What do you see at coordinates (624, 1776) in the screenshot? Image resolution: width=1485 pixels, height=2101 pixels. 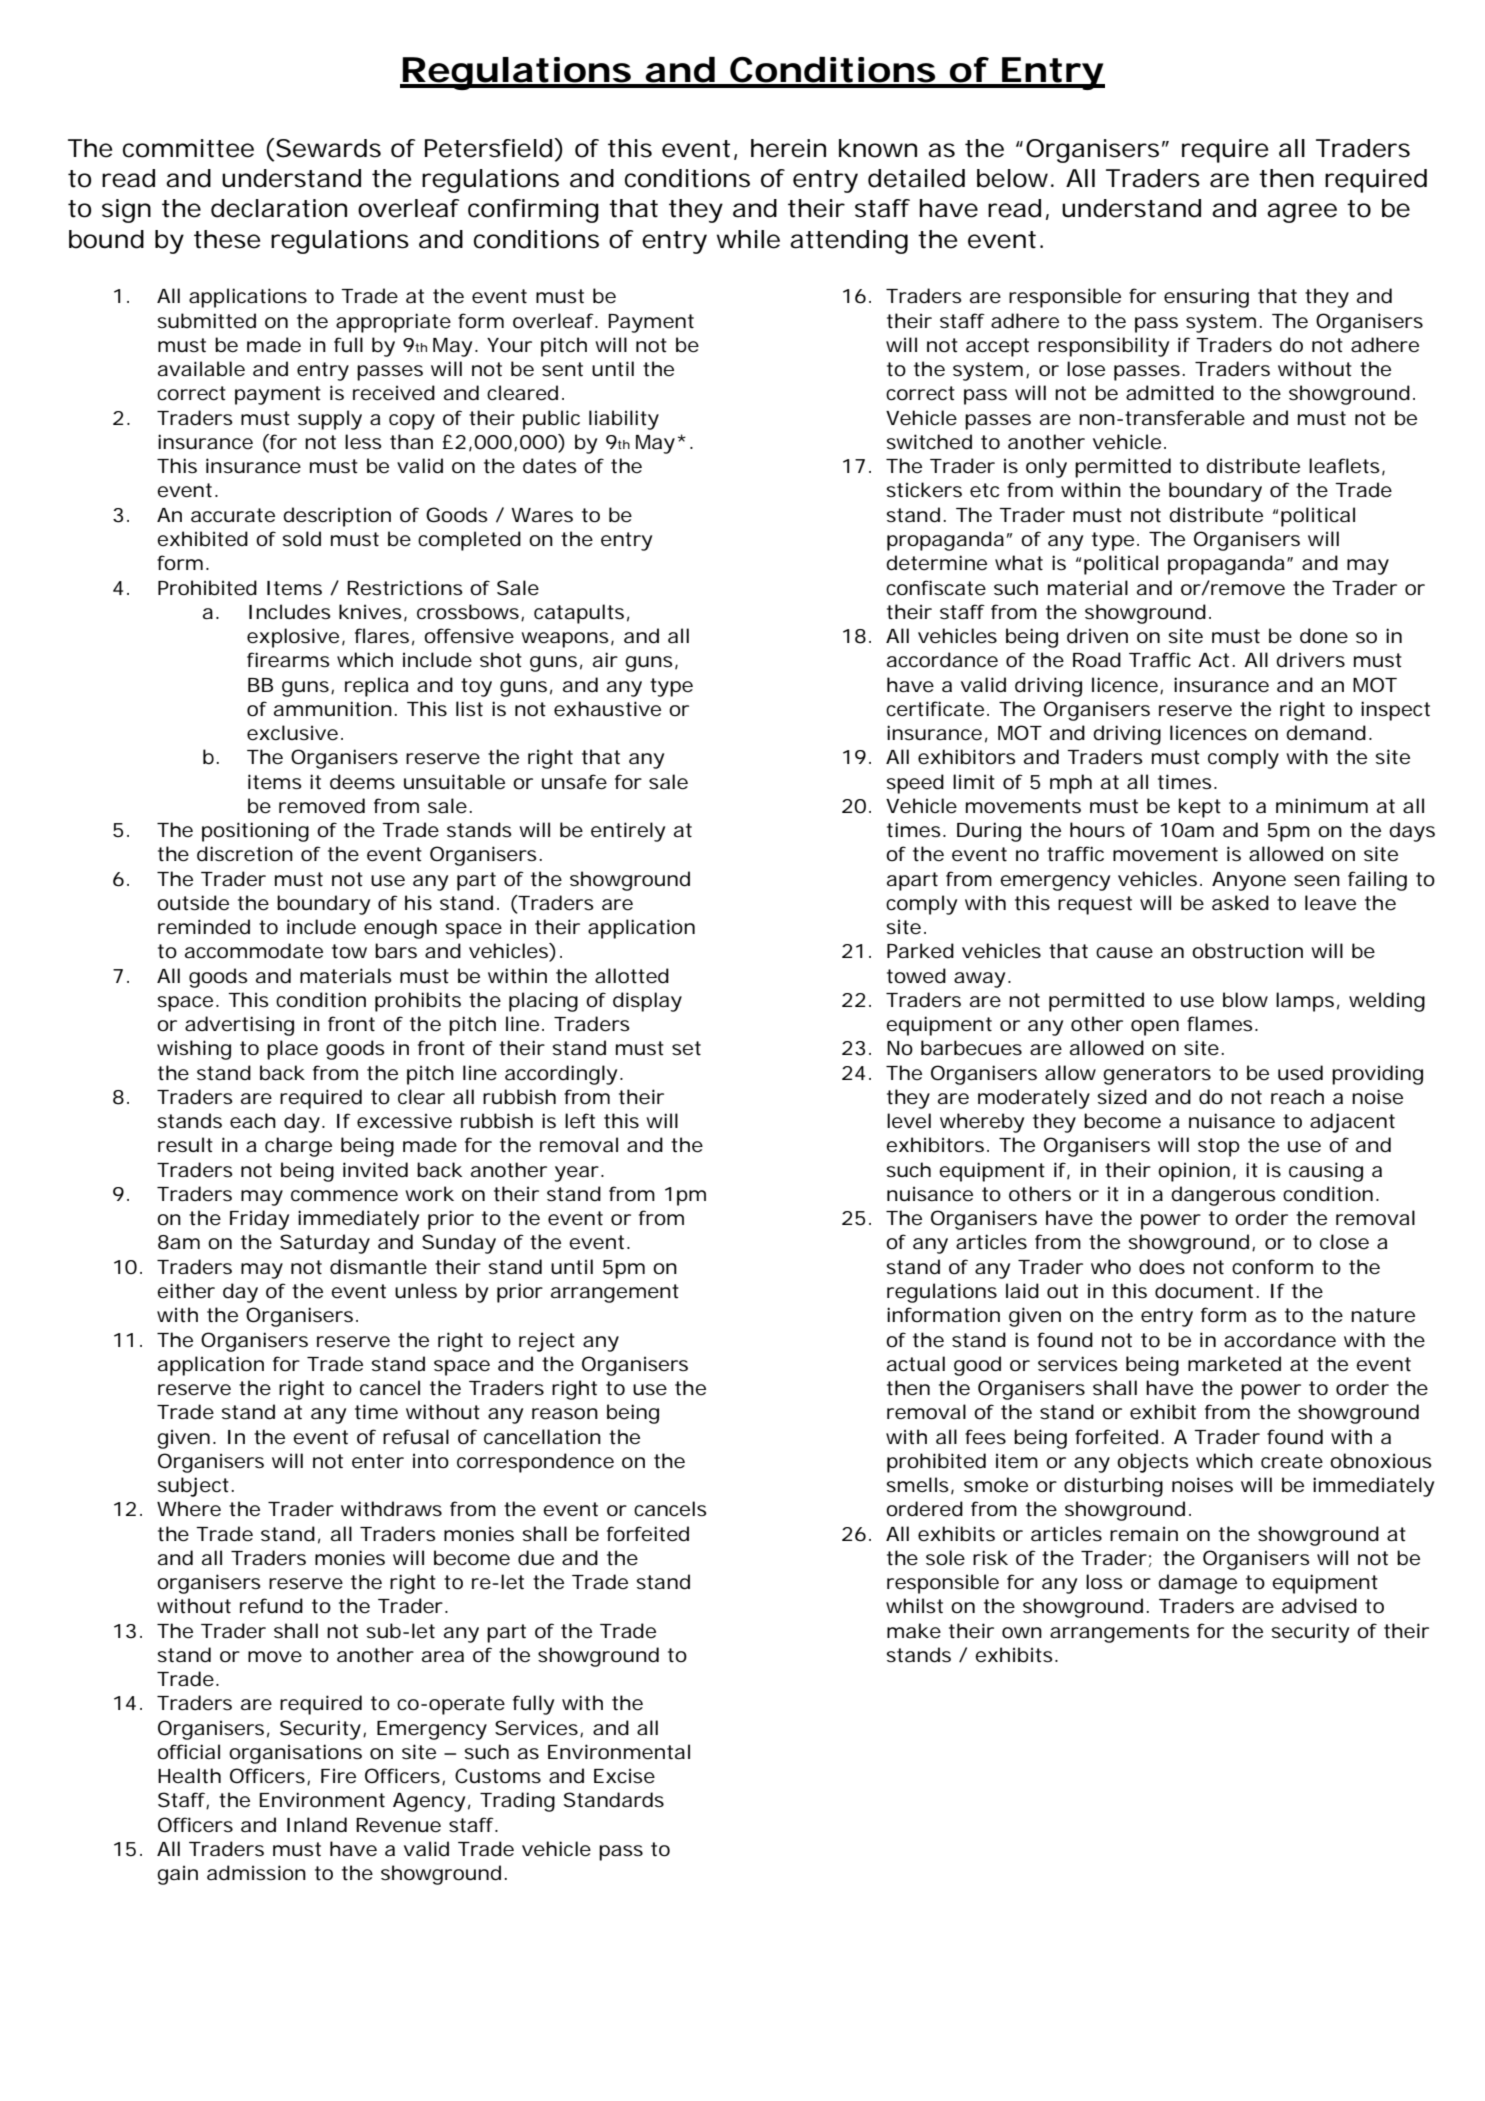 I see `Excise` at bounding box center [624, 1776].
